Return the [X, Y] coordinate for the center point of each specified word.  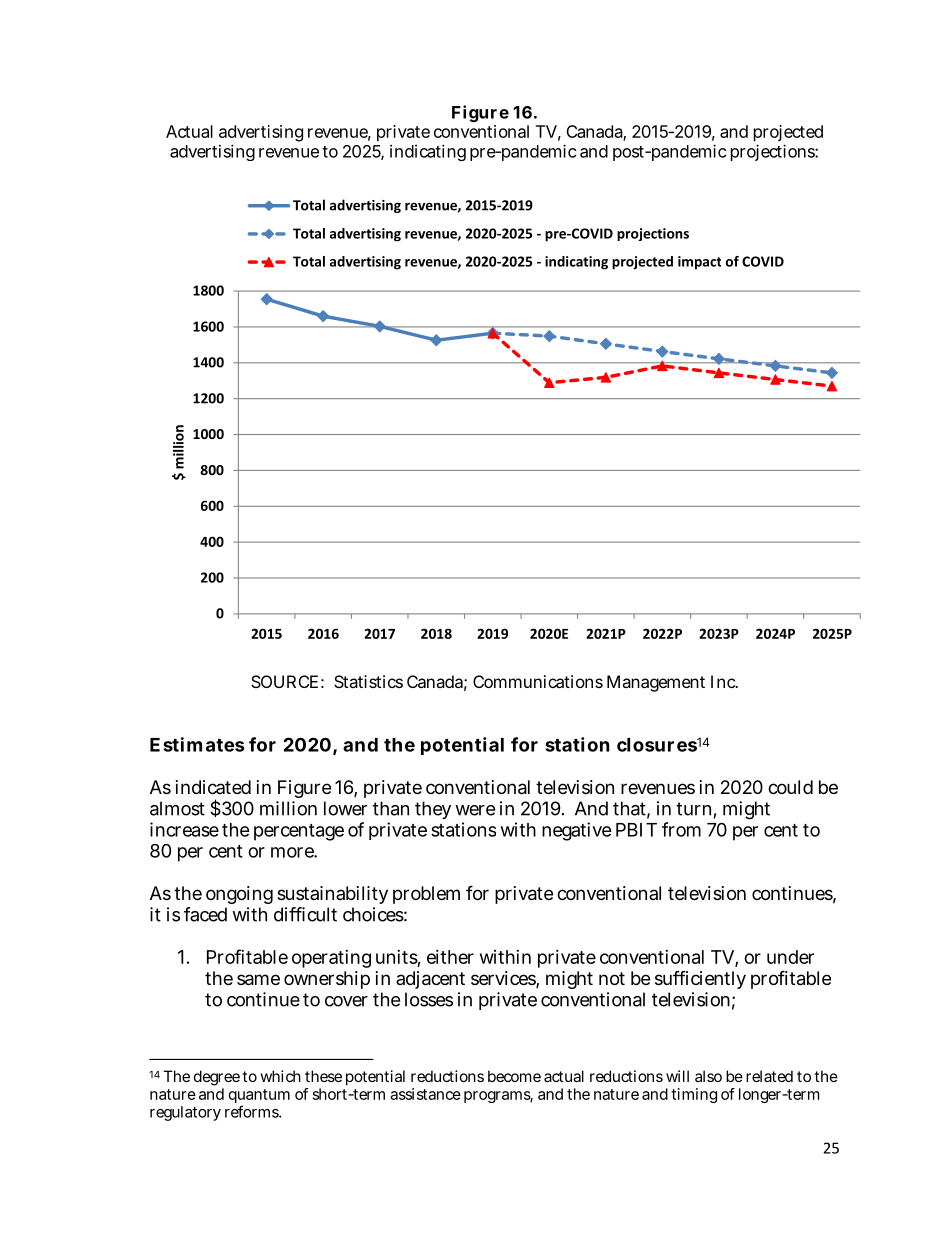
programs [498, 1097]
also [708, 1076]
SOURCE [284, 681]
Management [656, 683]
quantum [259, 1097]
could [790, 787]
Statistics [368, 681]
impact [699, 263]
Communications [538, 681]
